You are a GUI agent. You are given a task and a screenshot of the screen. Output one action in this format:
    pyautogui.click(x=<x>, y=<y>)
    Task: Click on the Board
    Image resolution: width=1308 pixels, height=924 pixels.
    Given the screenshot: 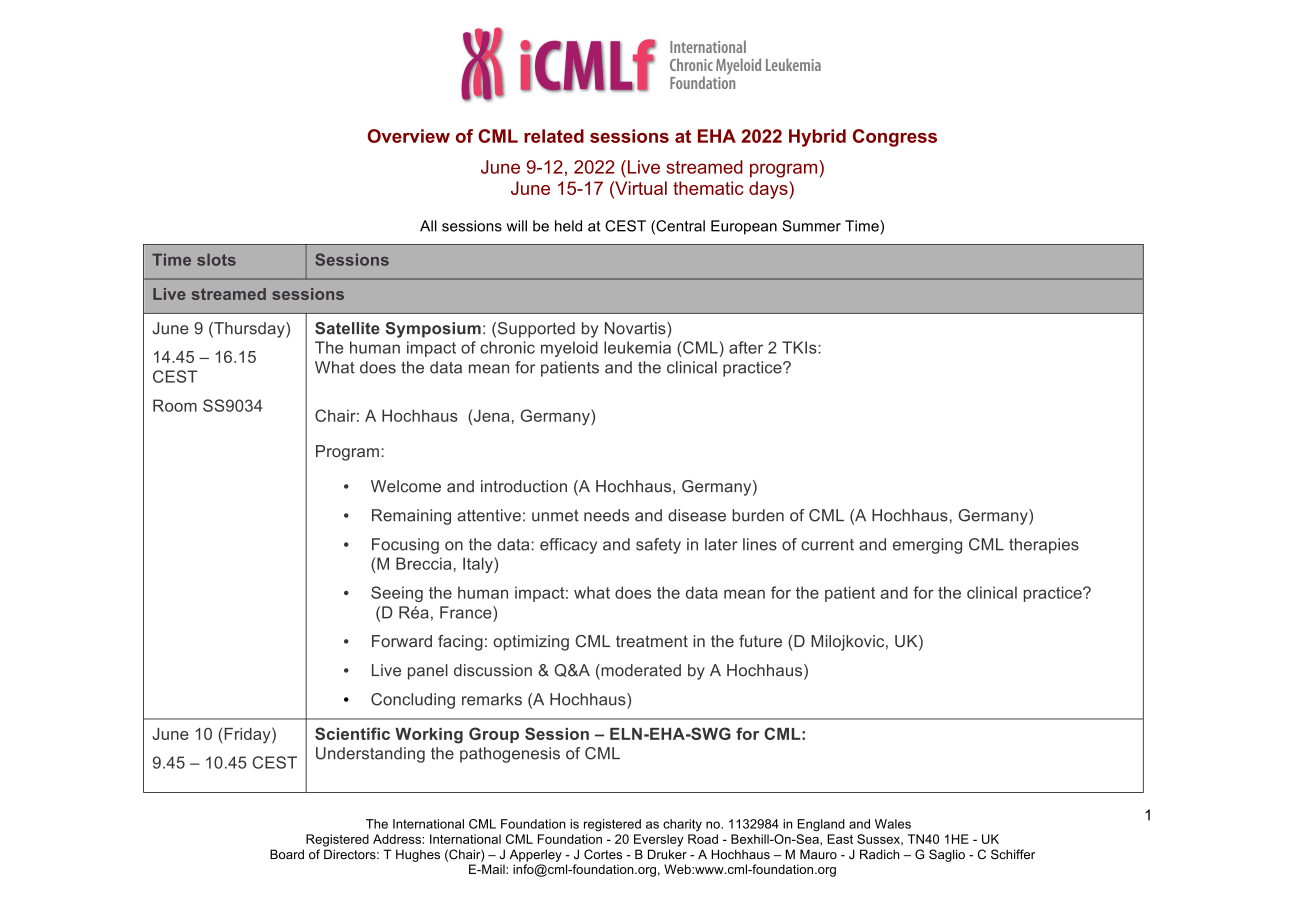 What is the action you would take?
    pyautogui.click(x=287, y=854)
